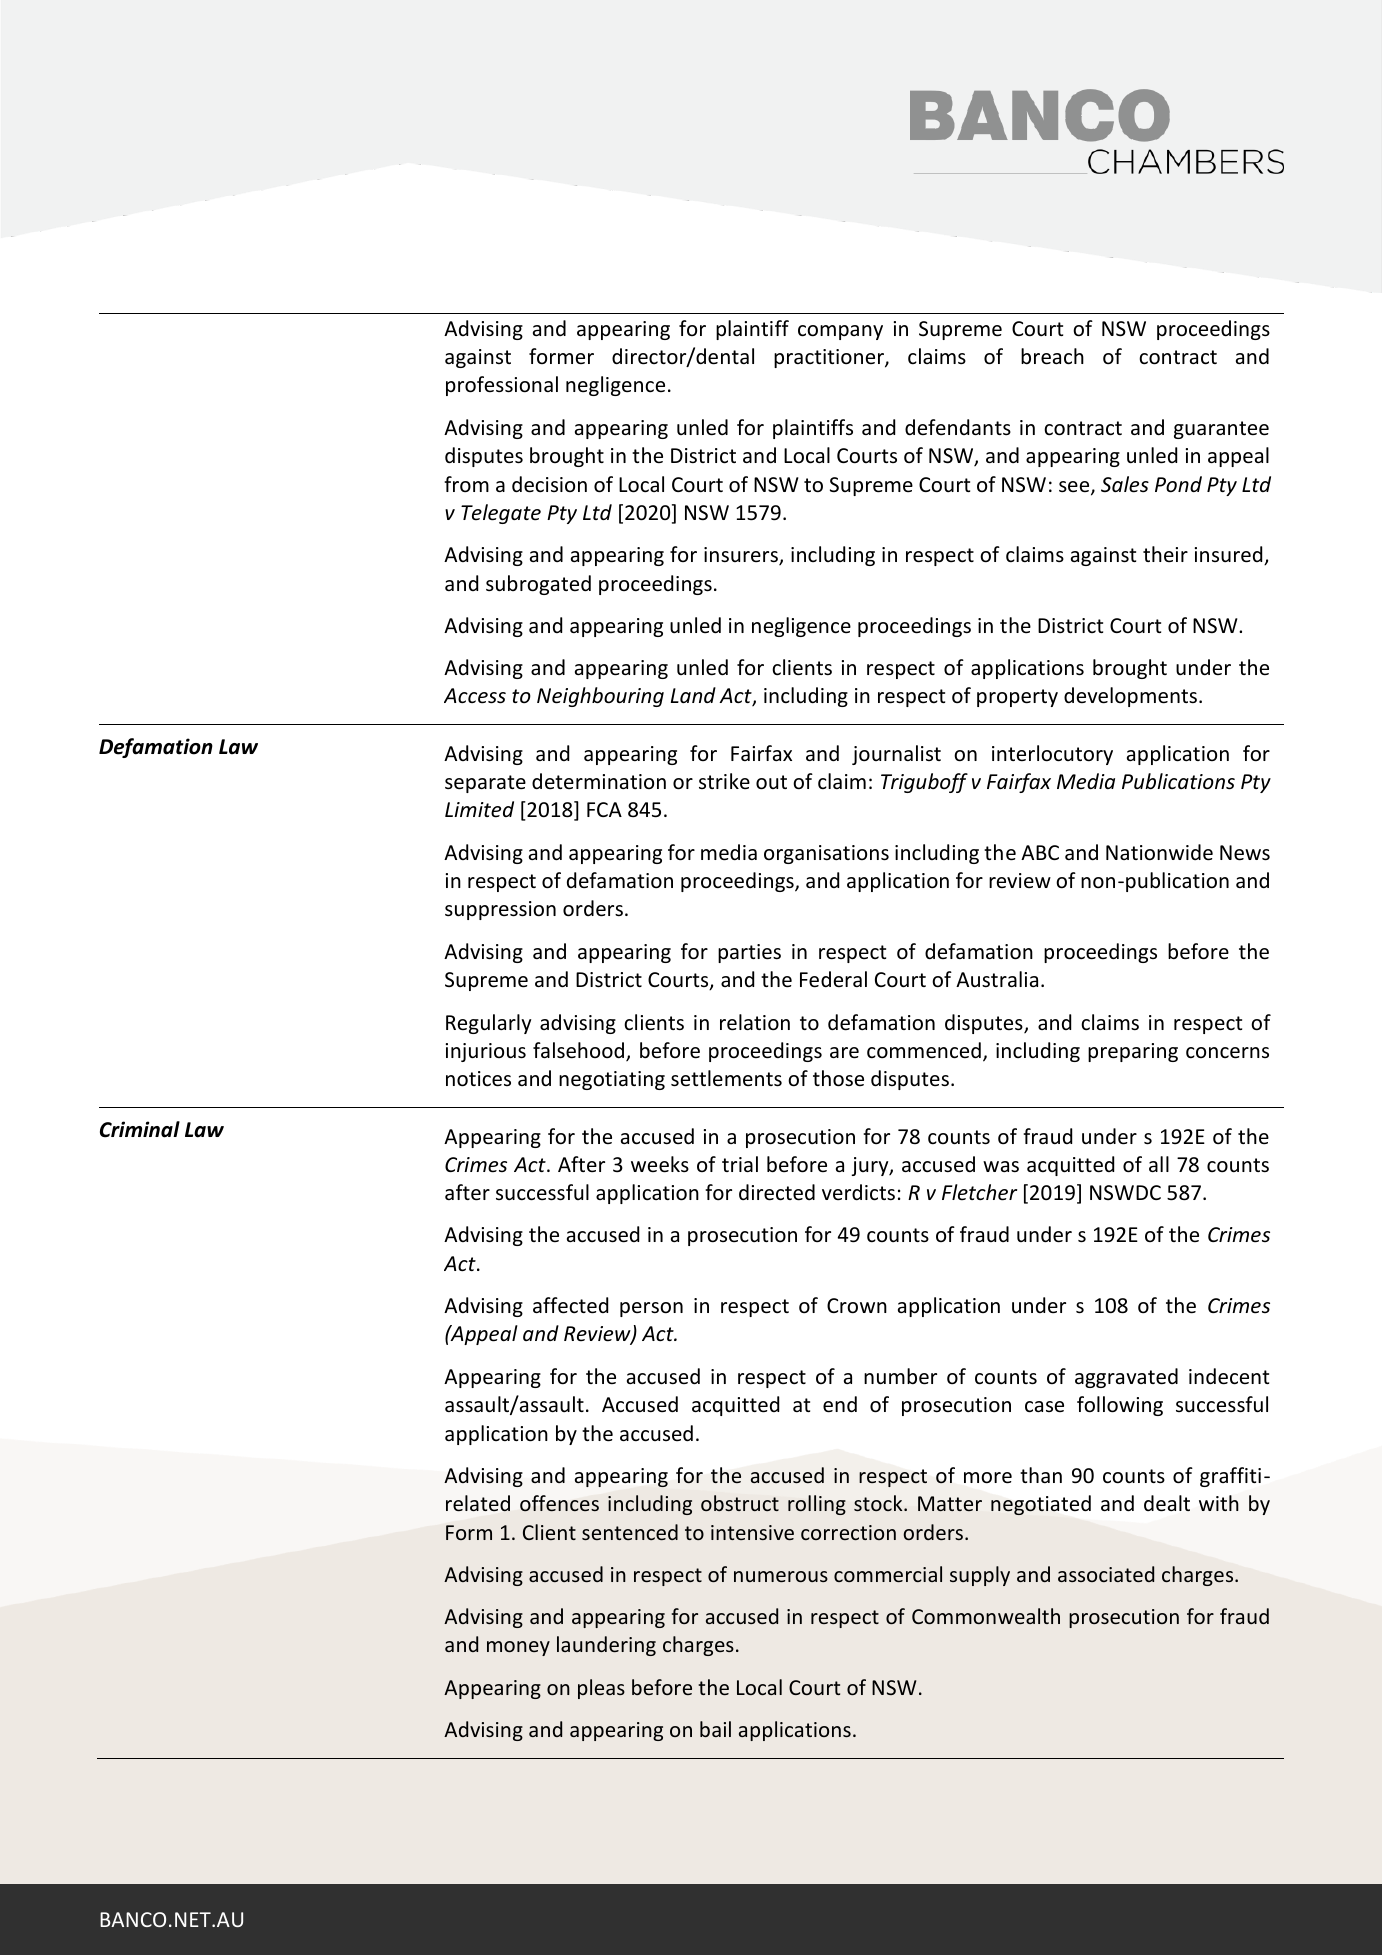 This screenshot has width=1382, height=1955. I want to click on money, so click(518, 1648).
